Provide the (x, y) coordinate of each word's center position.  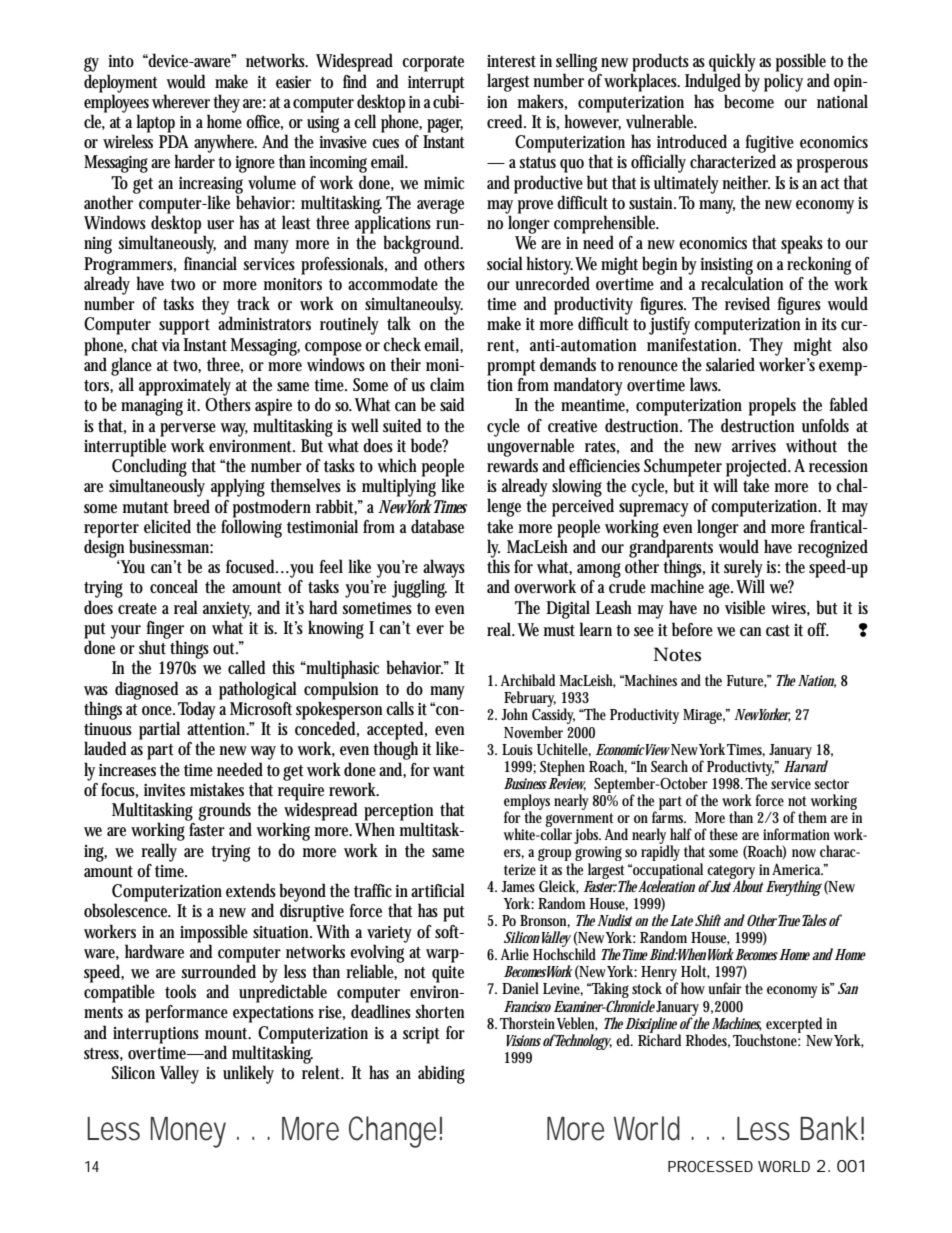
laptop (155, 123)
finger (164, 631)
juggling (419, 588)
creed (506, 121)
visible (745, 607)
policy (783, 82)
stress (103, 1054)
